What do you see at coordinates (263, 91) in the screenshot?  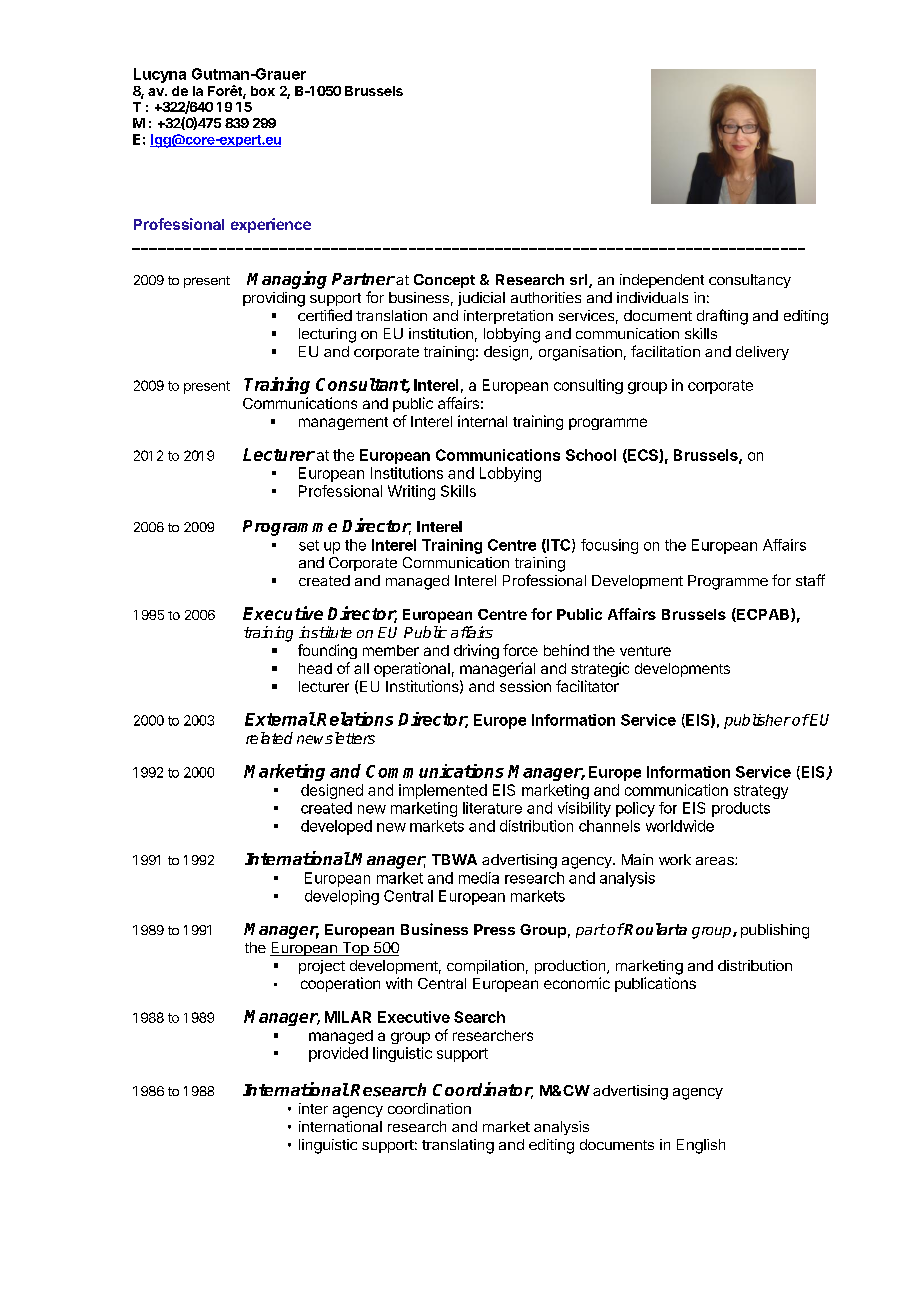 I see `box` at bounding box center [263, 91].
